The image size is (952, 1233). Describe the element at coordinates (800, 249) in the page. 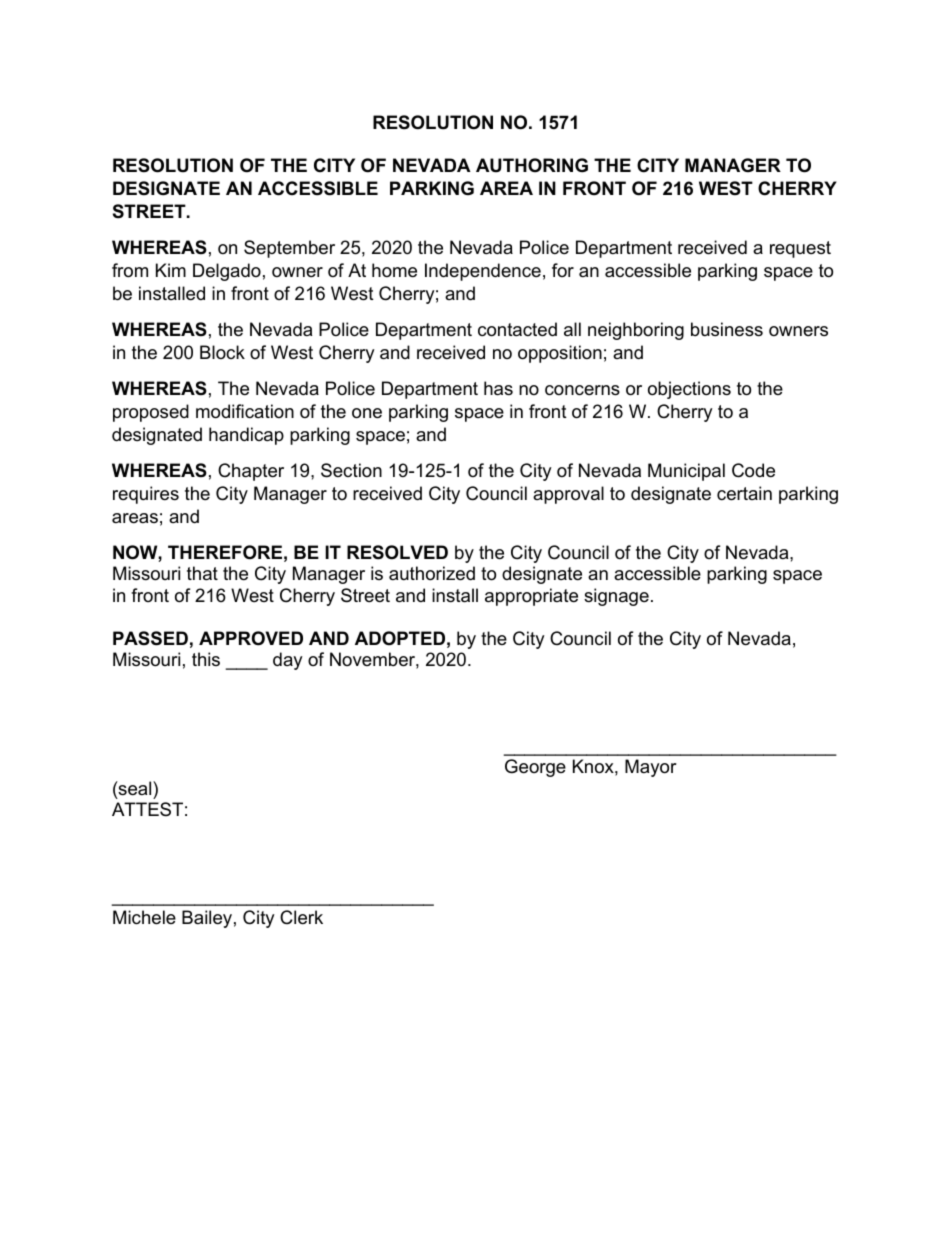

I see `request` at that location.
